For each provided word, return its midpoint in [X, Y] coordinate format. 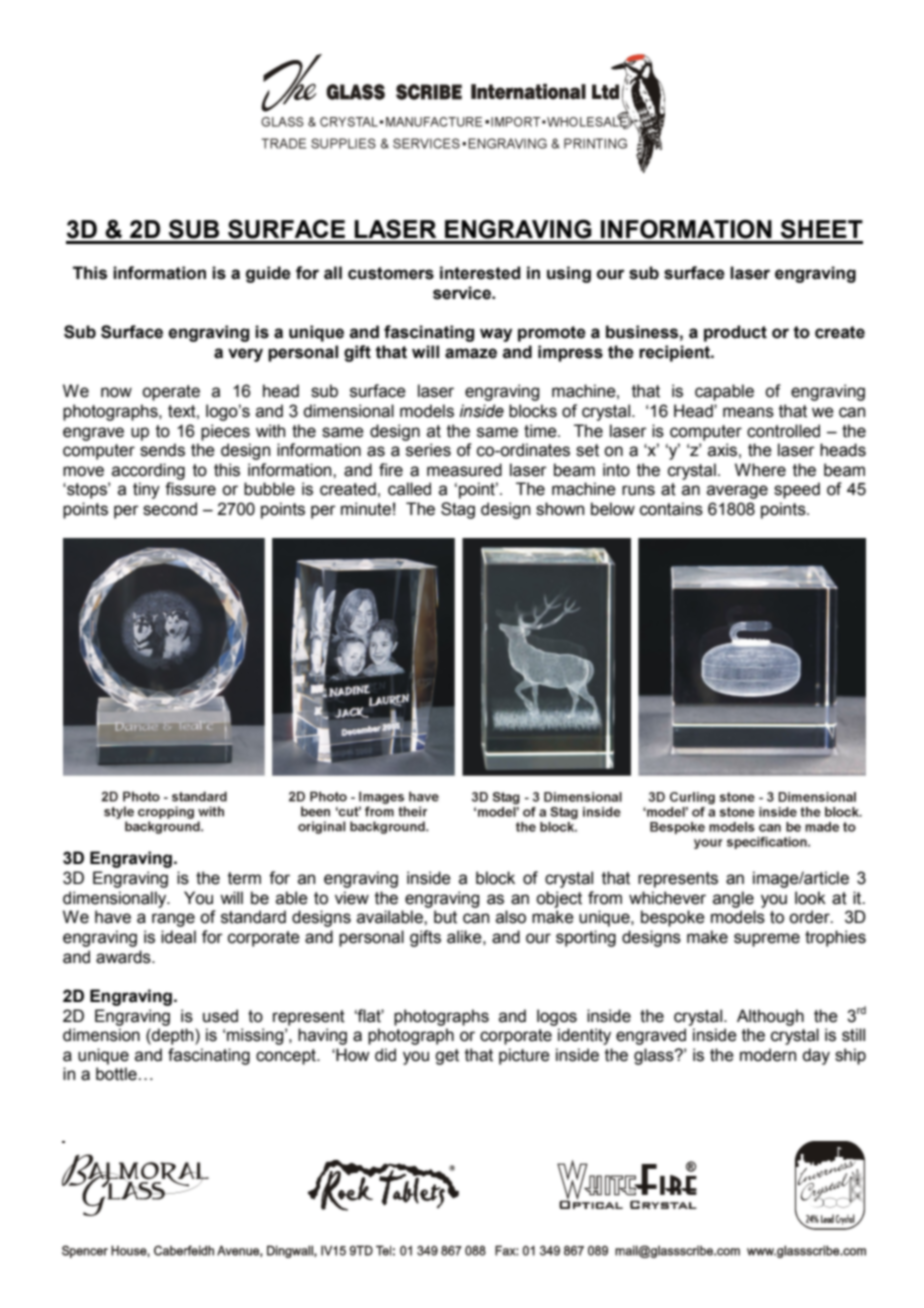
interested [480, 273]
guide [268, 274]
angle [733, 899]
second [170, 509]
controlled [783, 431]
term [244, 878]
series [428, 450]
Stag [458, 510]
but [445, 917]
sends [162, 450]
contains [671, 509]
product [735, 333]
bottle [116, 1074]
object [559, 899]
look [810, 898]
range [173, 920]
